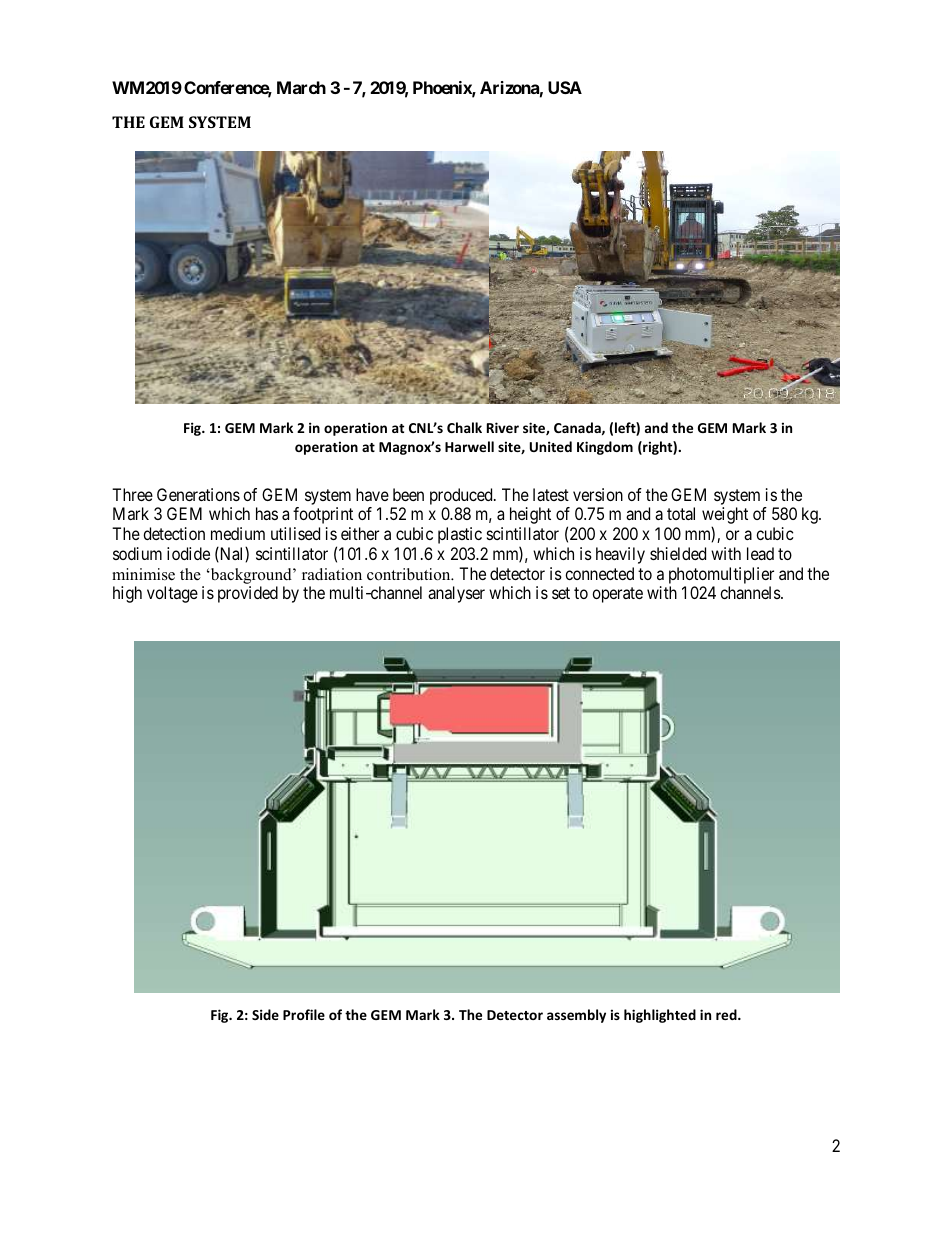 This document has width=952, height=1233. What do you see at coordinates (188, 553) in the document?
I see `iodide` at bounding box center [188, 553].
